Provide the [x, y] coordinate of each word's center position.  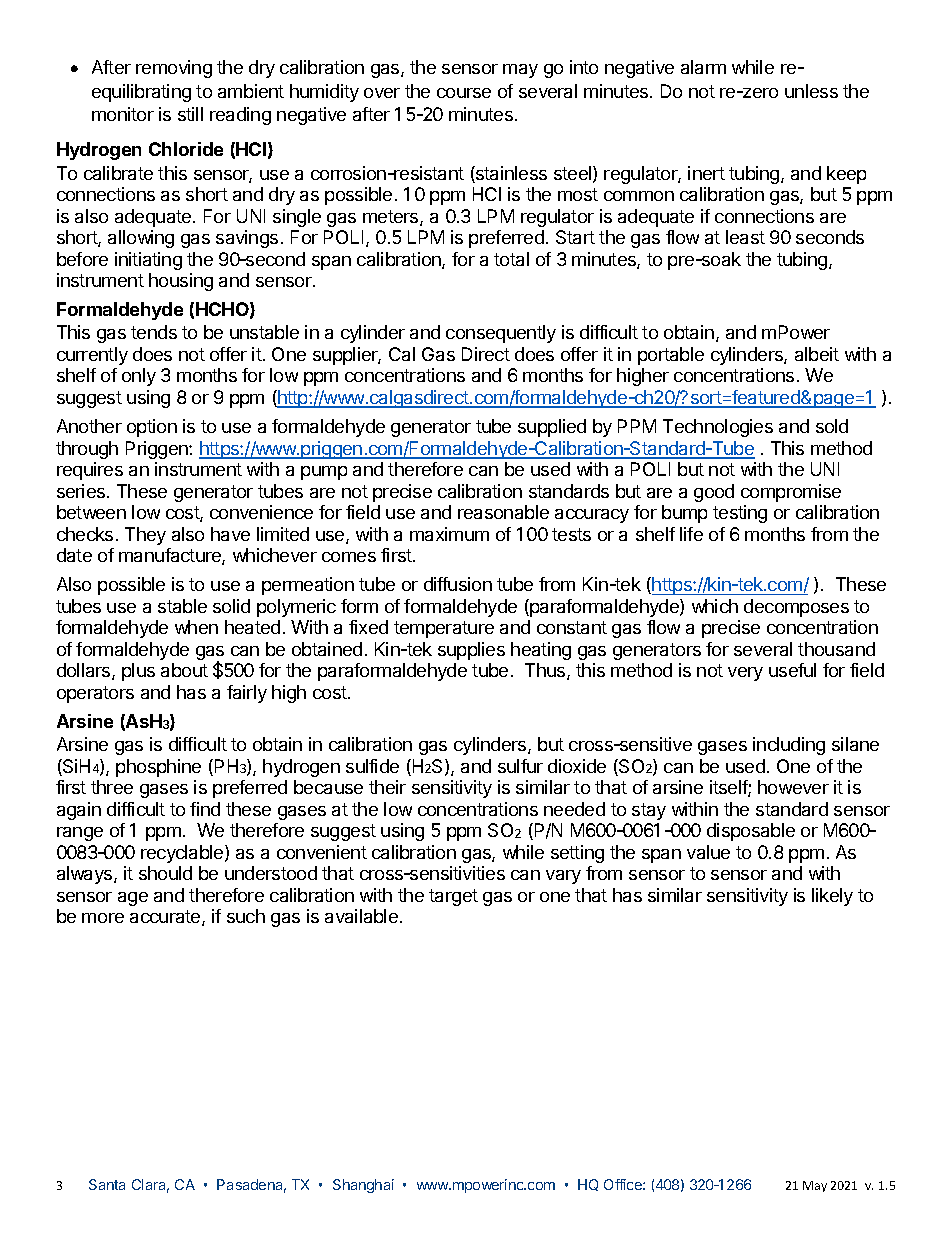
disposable [751, 832]
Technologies [718, 428]
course [464, 93]
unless [811, 91]
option [152, 428]
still [190, 114]
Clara [150, 1186]
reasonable [503, 512]
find [205, 809]
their [387, 787]
